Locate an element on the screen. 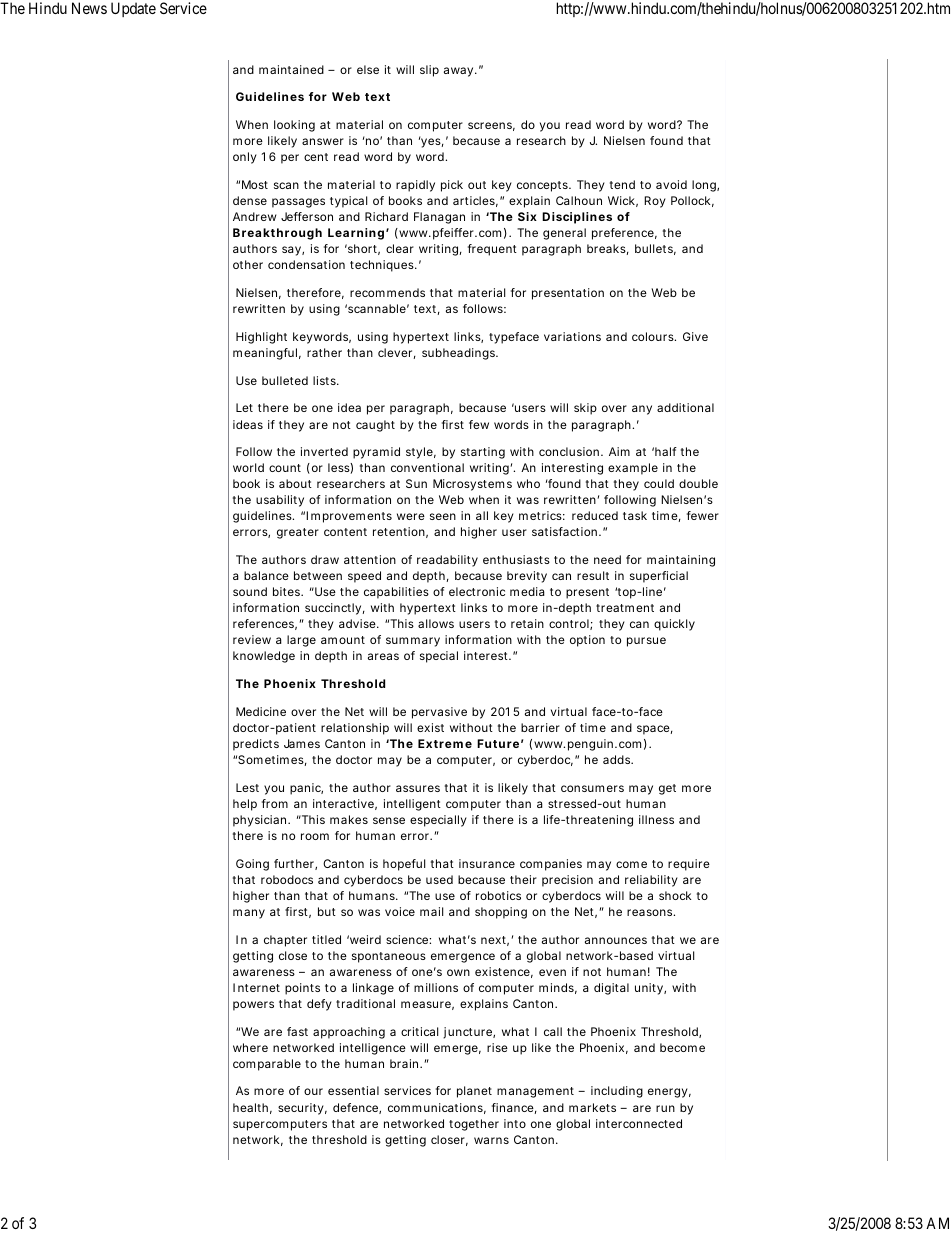 The image size is (952, 1233). illness is located at coordinates (656, 819).
